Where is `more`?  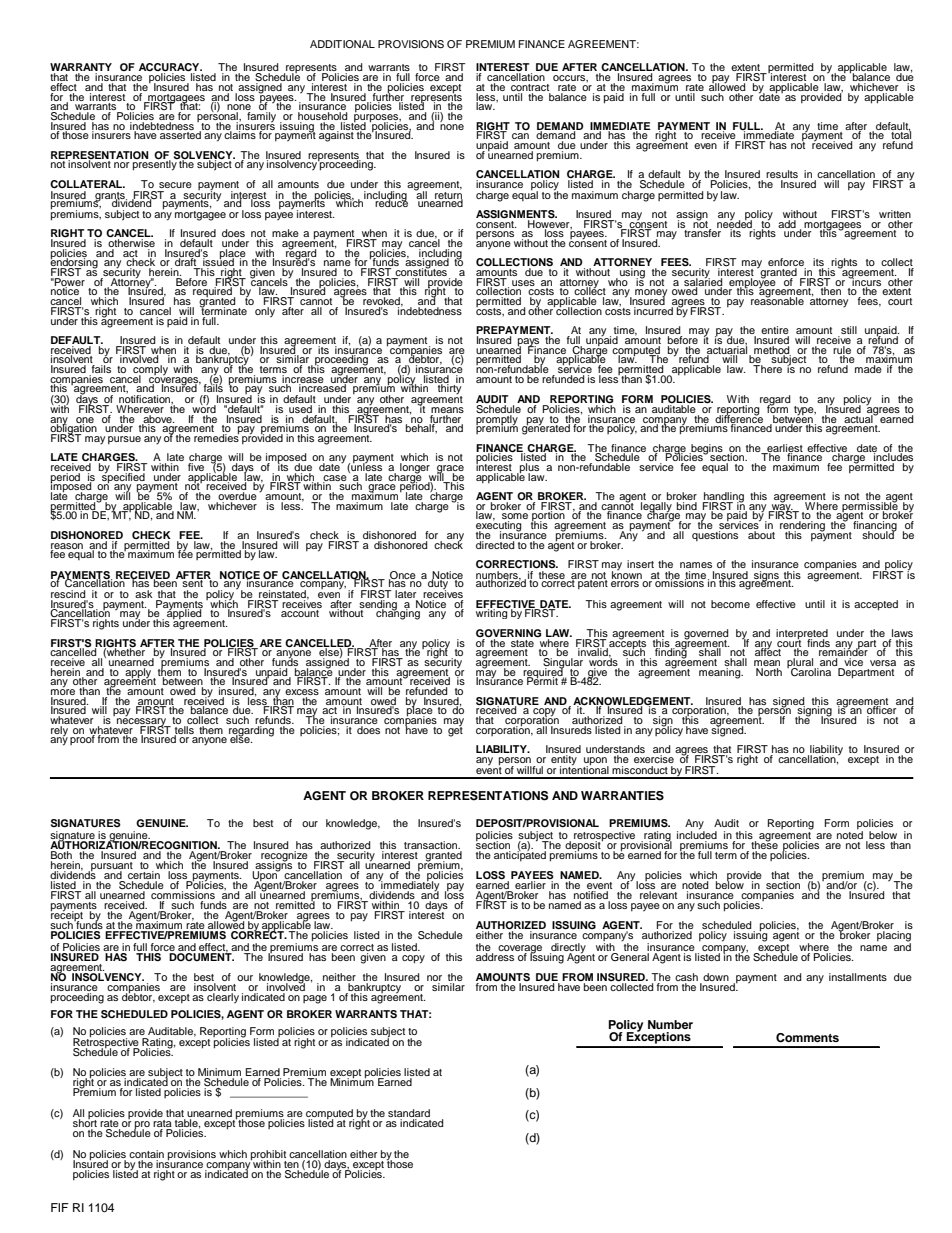
more is located at coordinates (63, 692).
